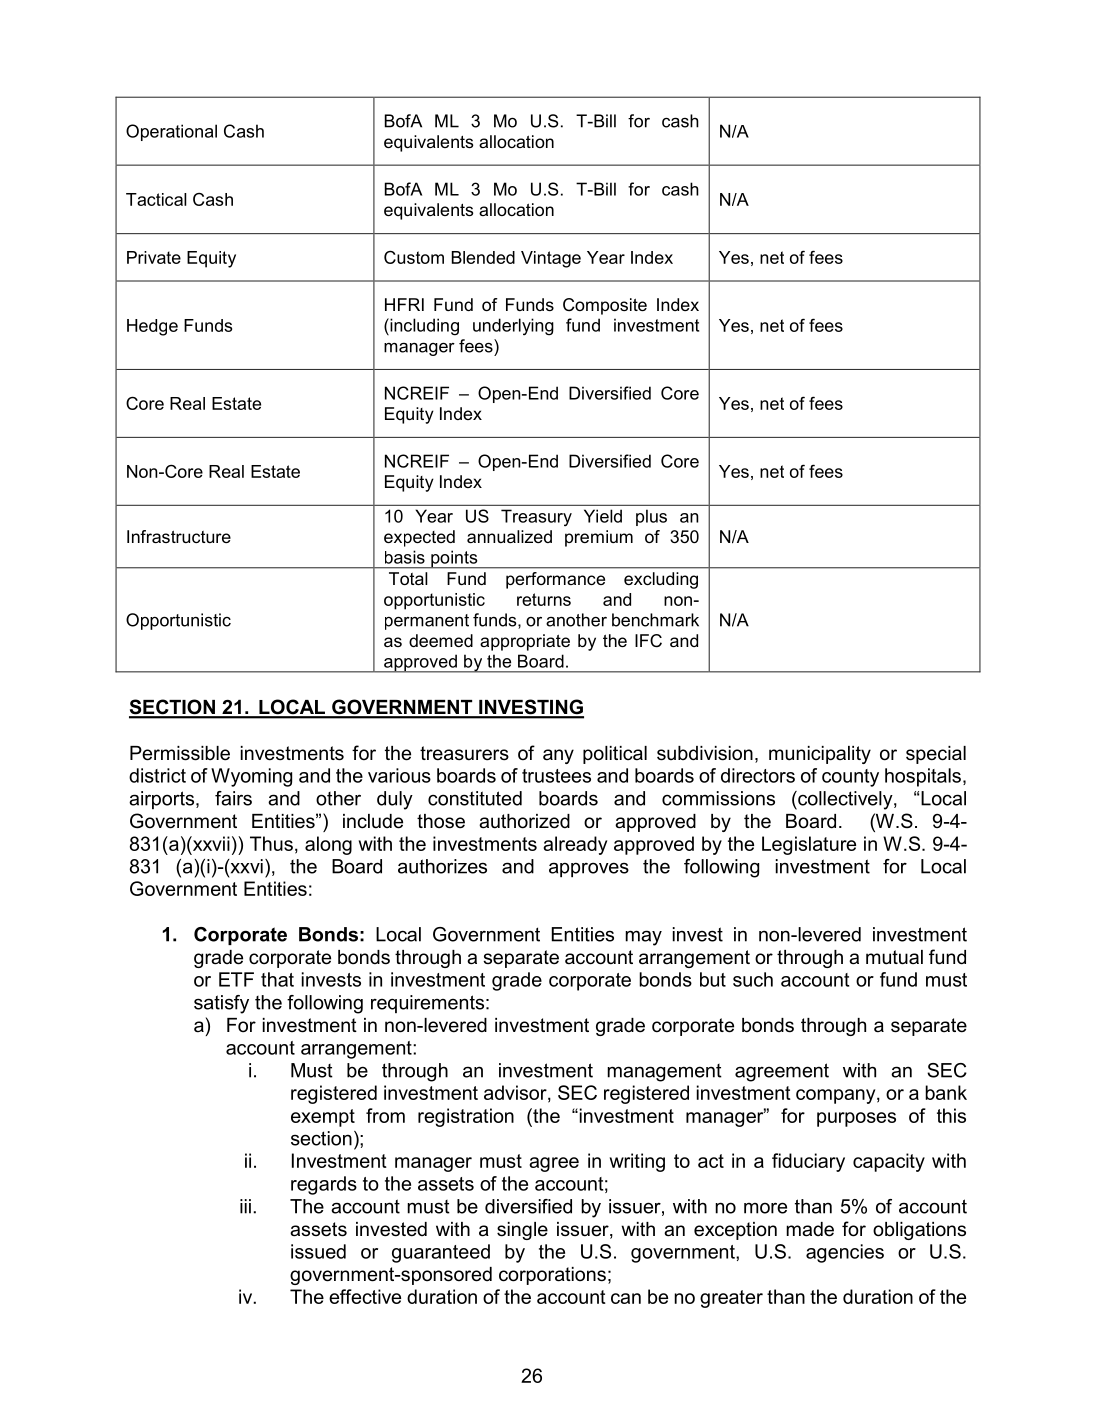 This screenshot has width=1096, height=1419. Describe the element at coordinates (318, 1251) in the screenshot. I see `issued` at that location.
